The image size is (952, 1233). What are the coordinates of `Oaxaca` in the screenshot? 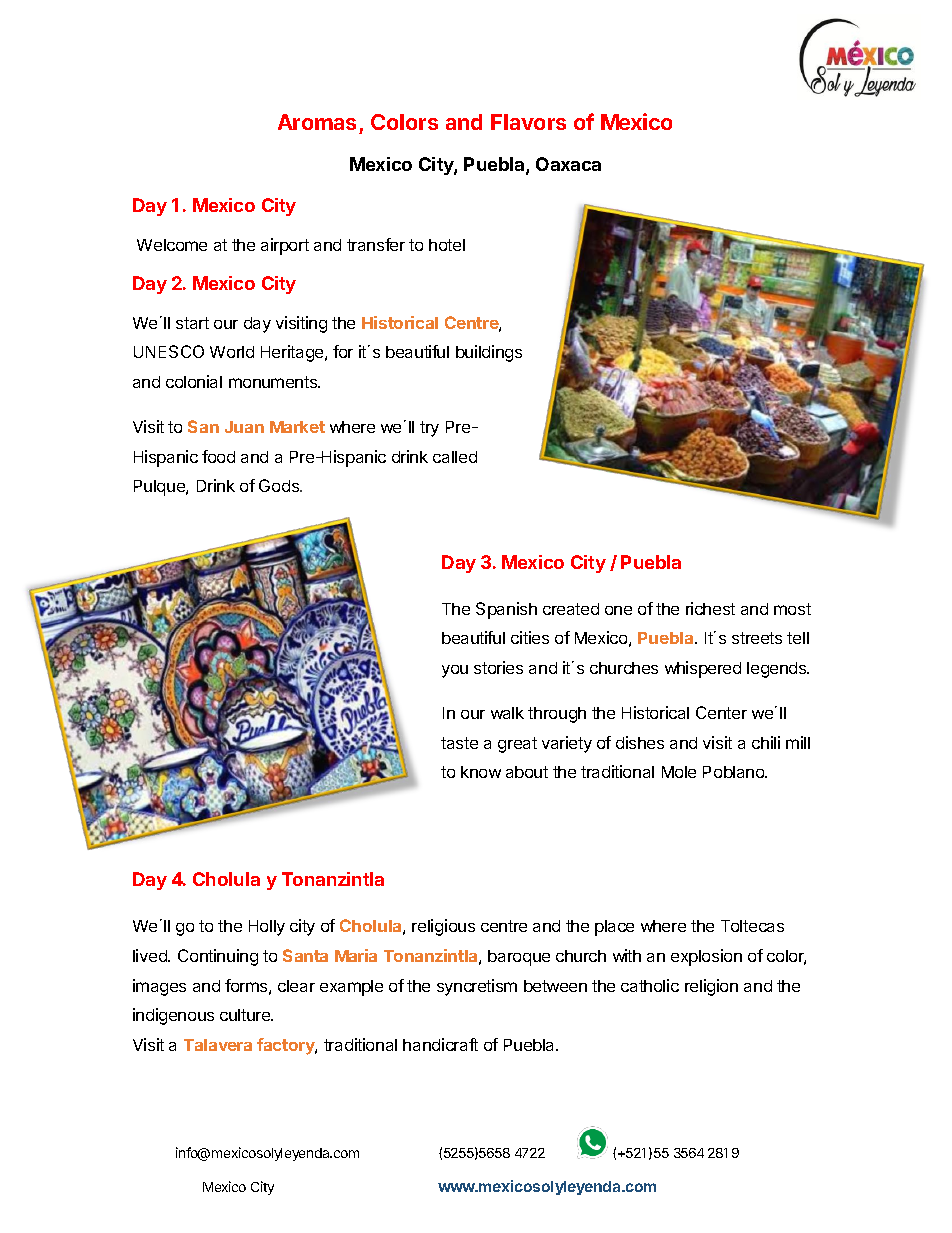 It's located at (568, 164).
